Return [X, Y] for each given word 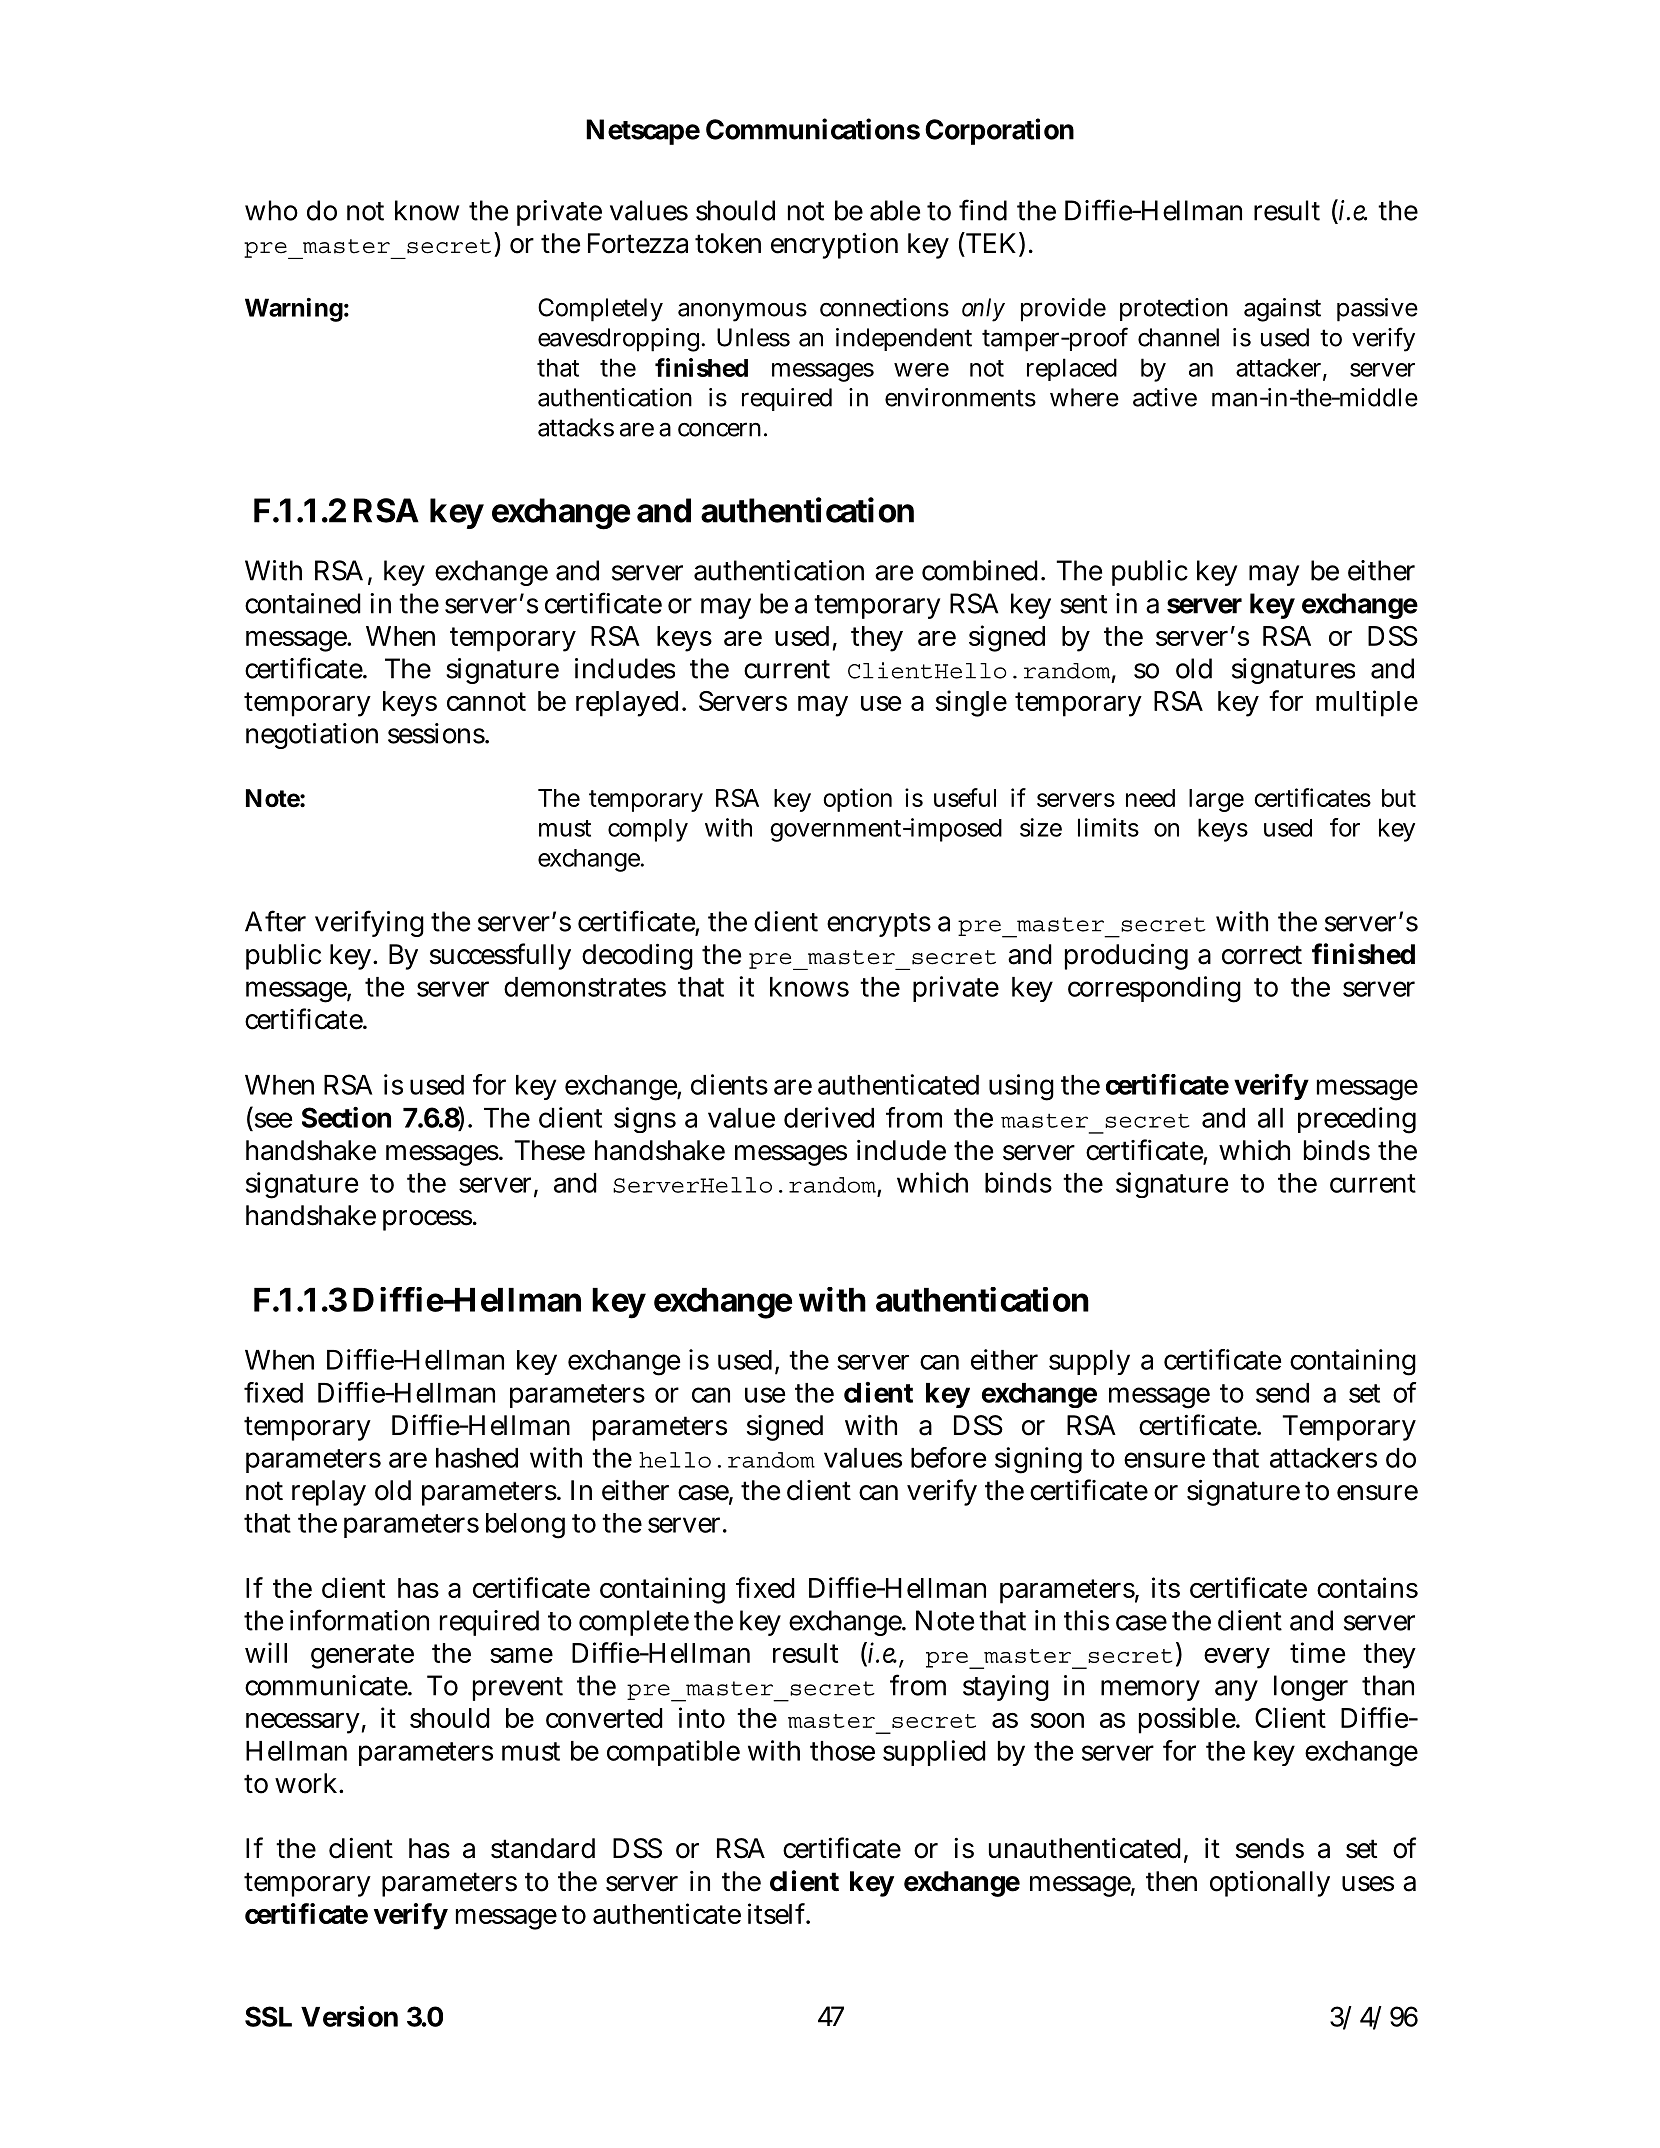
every [1237, 1658]
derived [829, 1117]
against [1282, 310]
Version [349, 2016]
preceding [1357, 1120]
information [359, 1620]
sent [1083, 604]
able [895, 210]
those [842, 1751]
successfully [500, 956]
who [271, 210]
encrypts [879, 925]
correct [1262, 955]
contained [303, 603]
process [428, 1220]
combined [982, 570]
